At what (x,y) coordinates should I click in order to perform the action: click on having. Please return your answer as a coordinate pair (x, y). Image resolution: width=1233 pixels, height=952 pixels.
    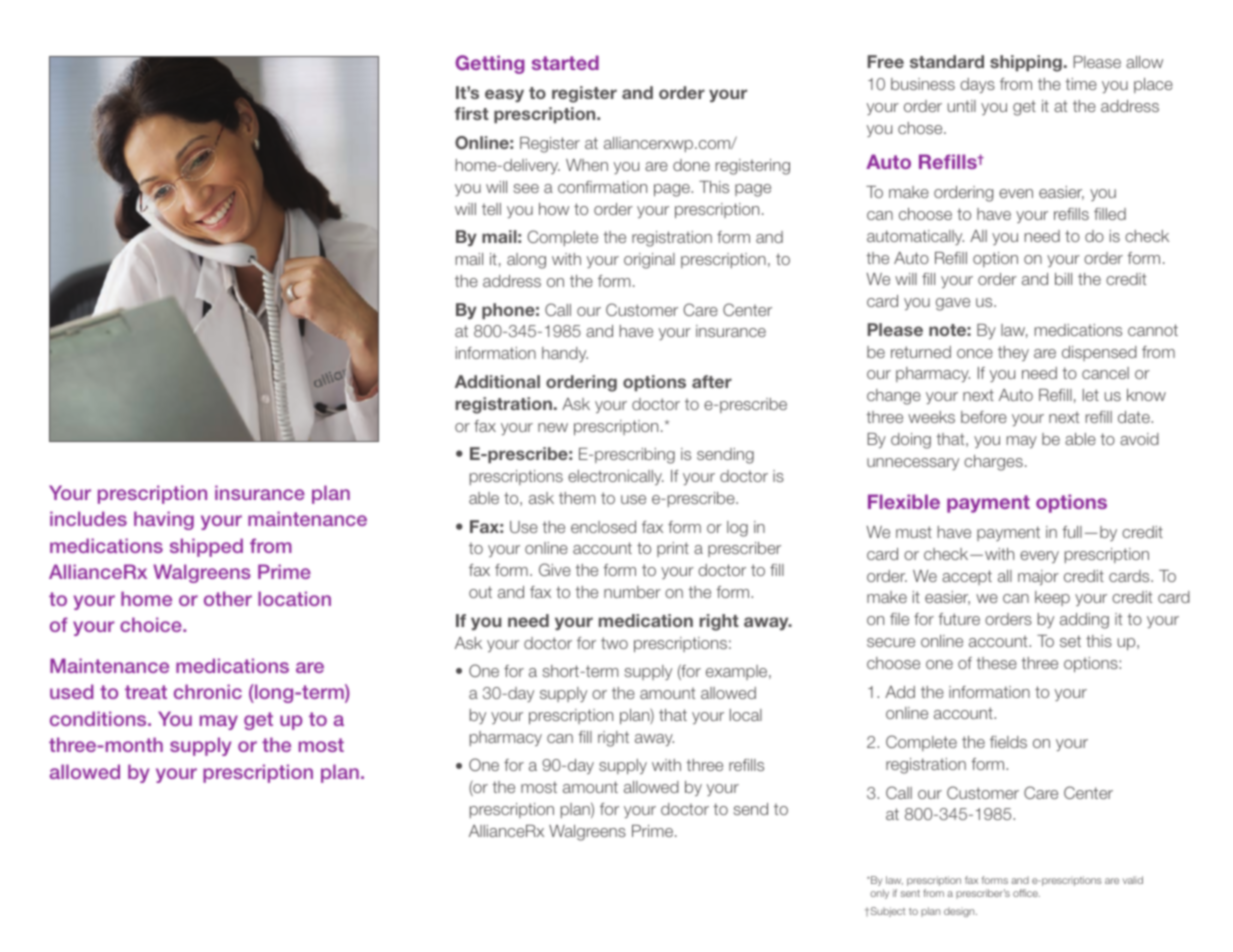
    Looking at the image, I should click on (164, 520).
